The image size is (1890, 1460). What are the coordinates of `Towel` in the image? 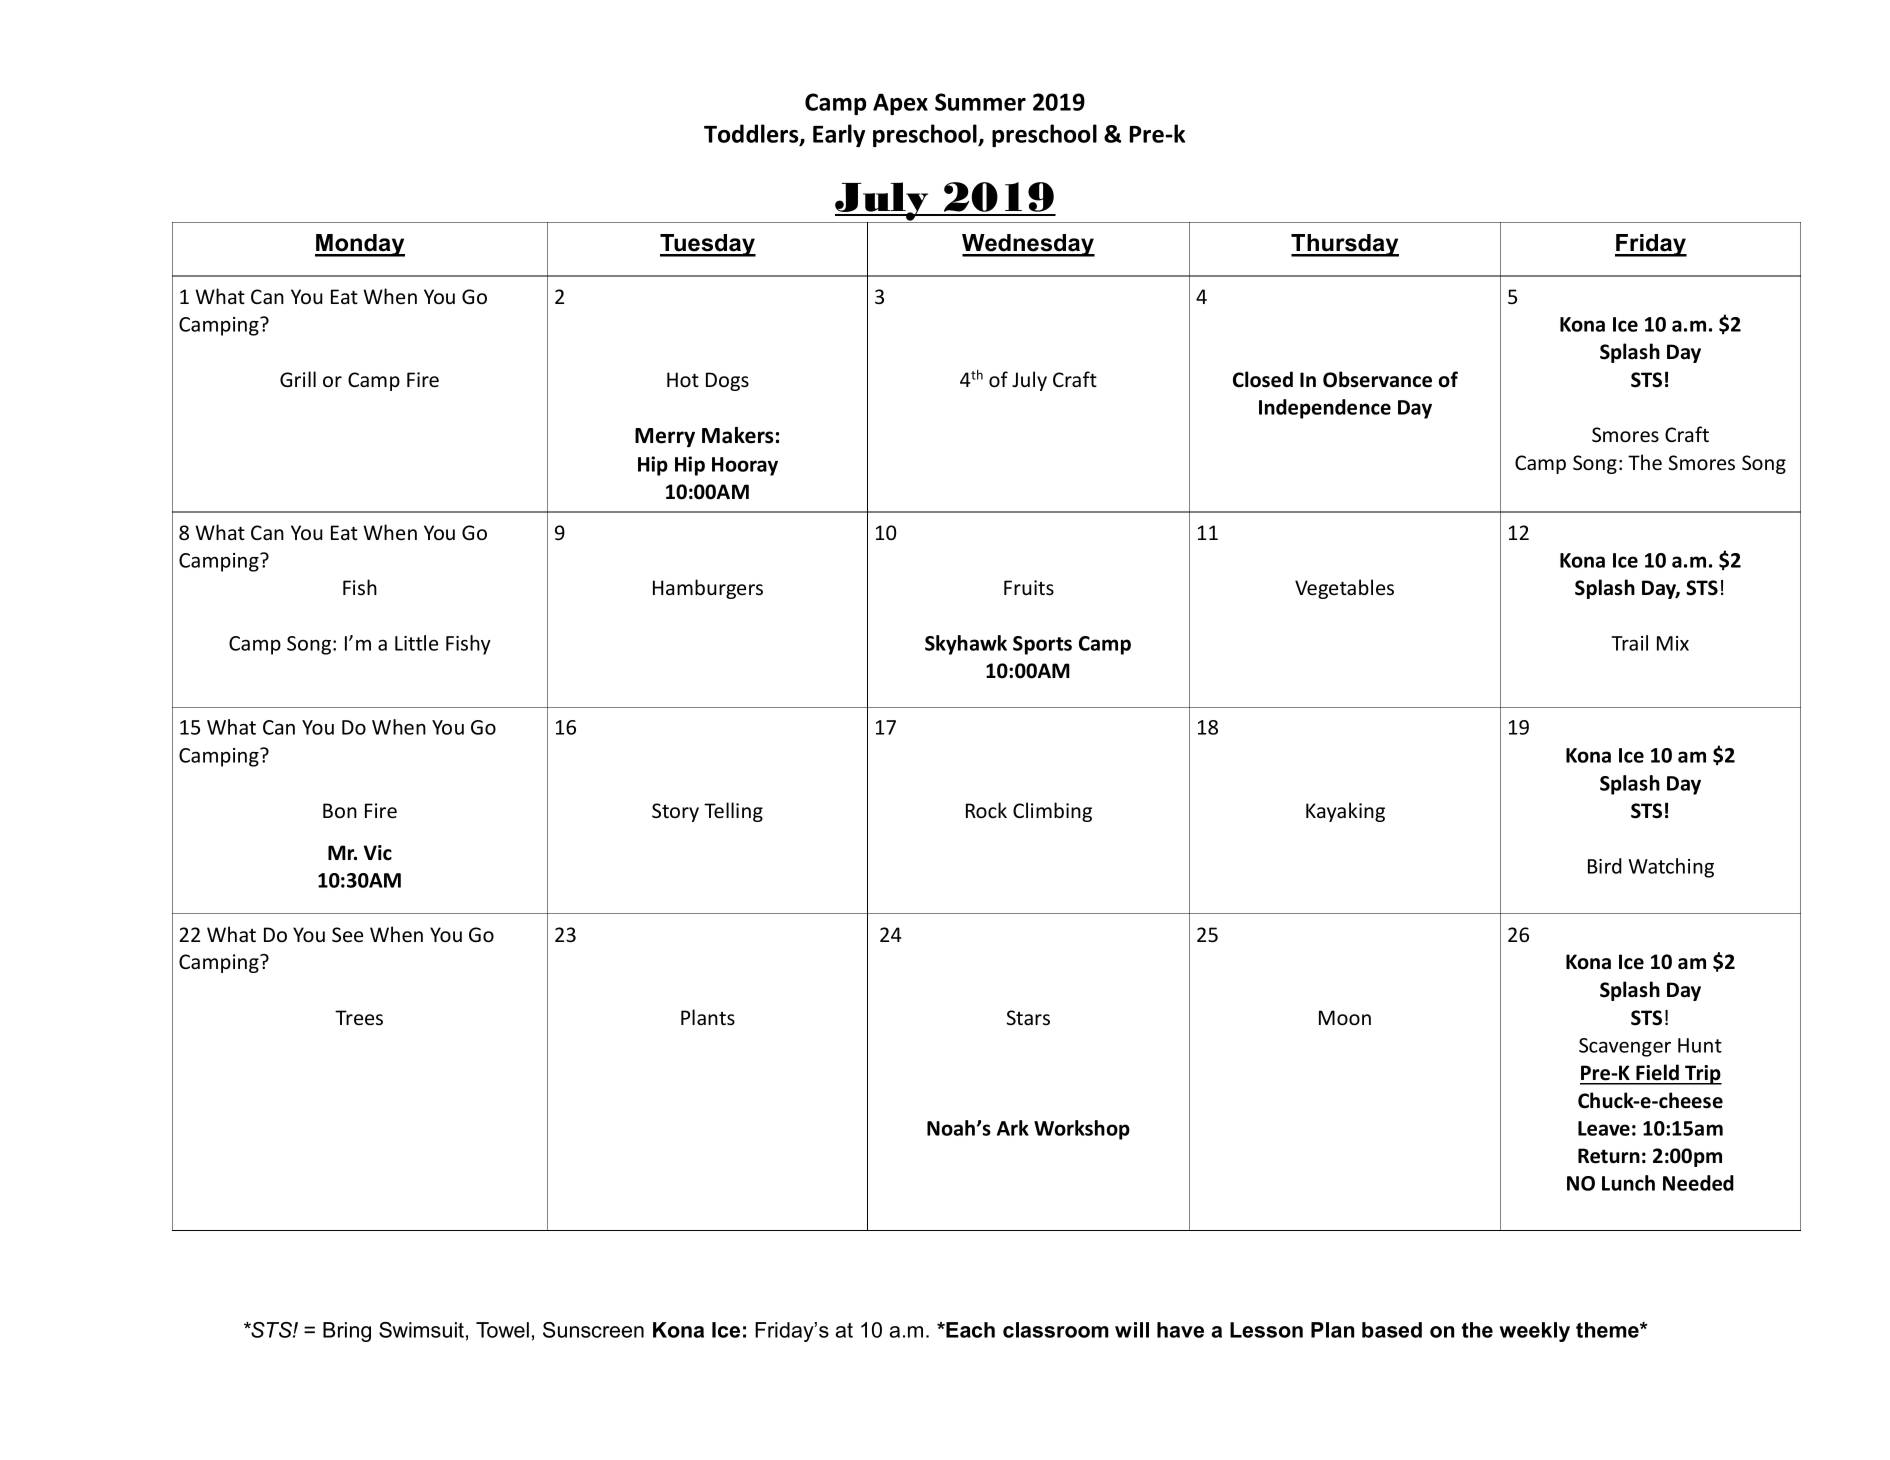 It's located at (502, 1330).
